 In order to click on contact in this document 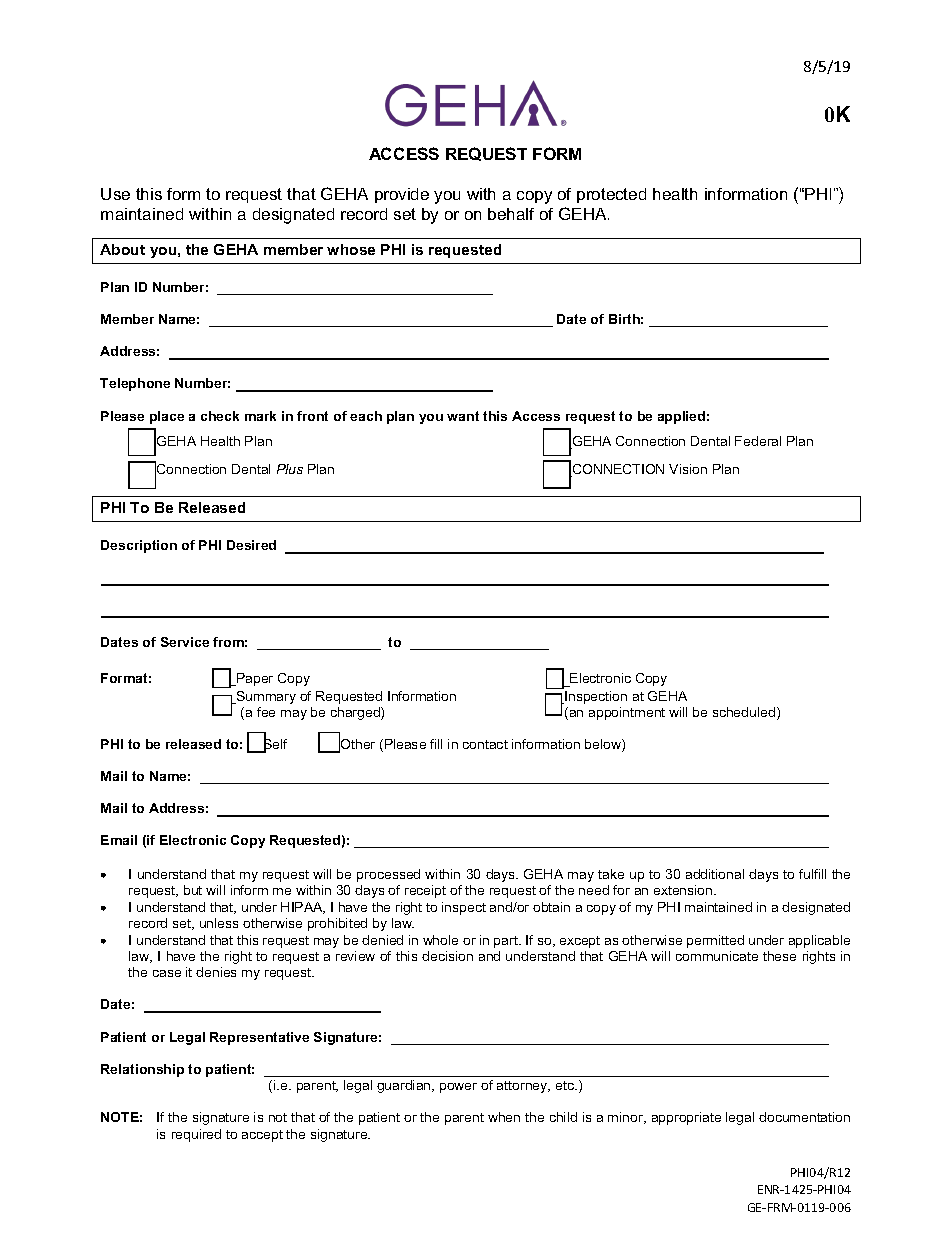, I will do `click(485, 744)`.
